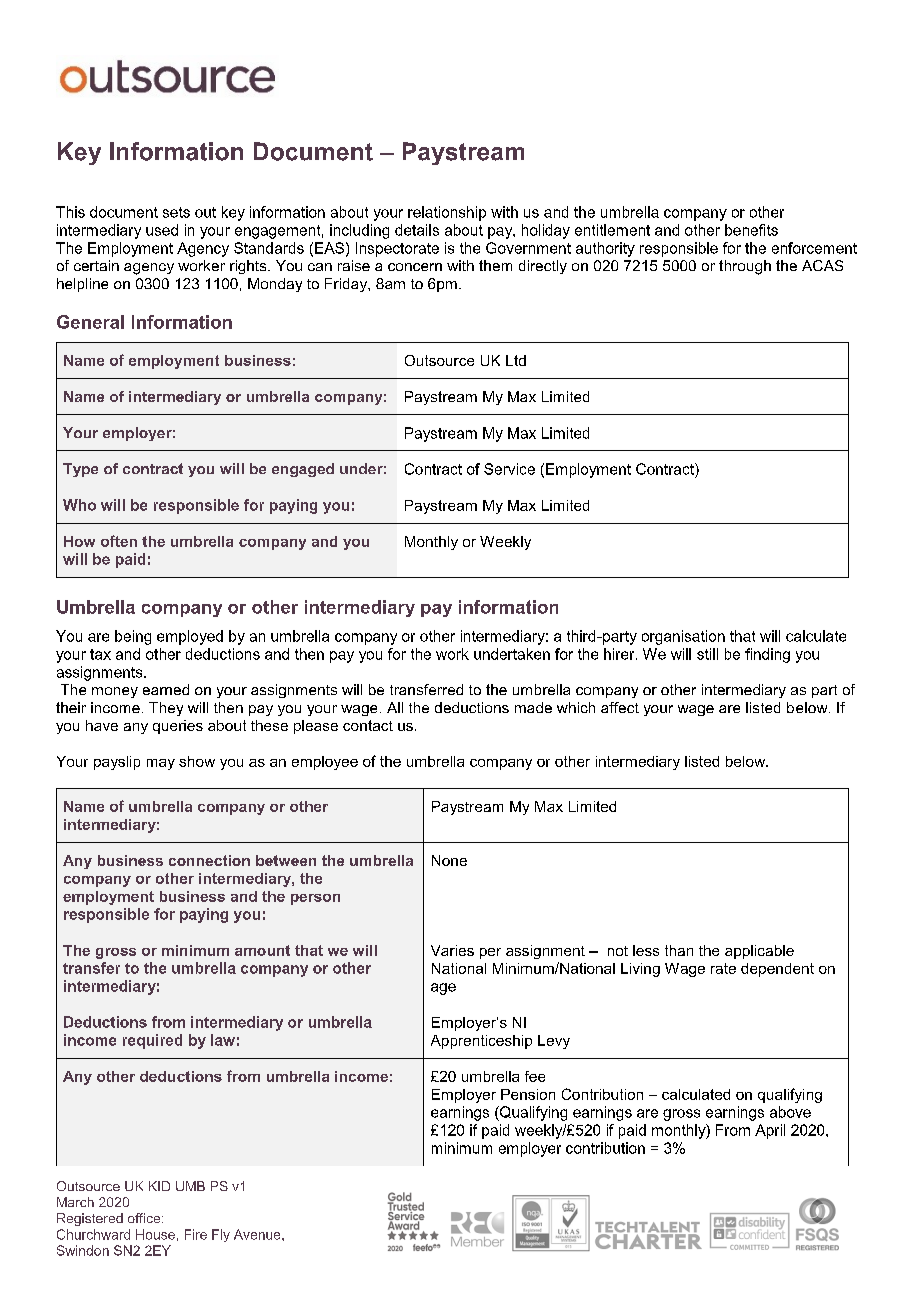  What do you see at coordinates (395, 707) in the image?
I see `All` at bounding box center [395, 707].
